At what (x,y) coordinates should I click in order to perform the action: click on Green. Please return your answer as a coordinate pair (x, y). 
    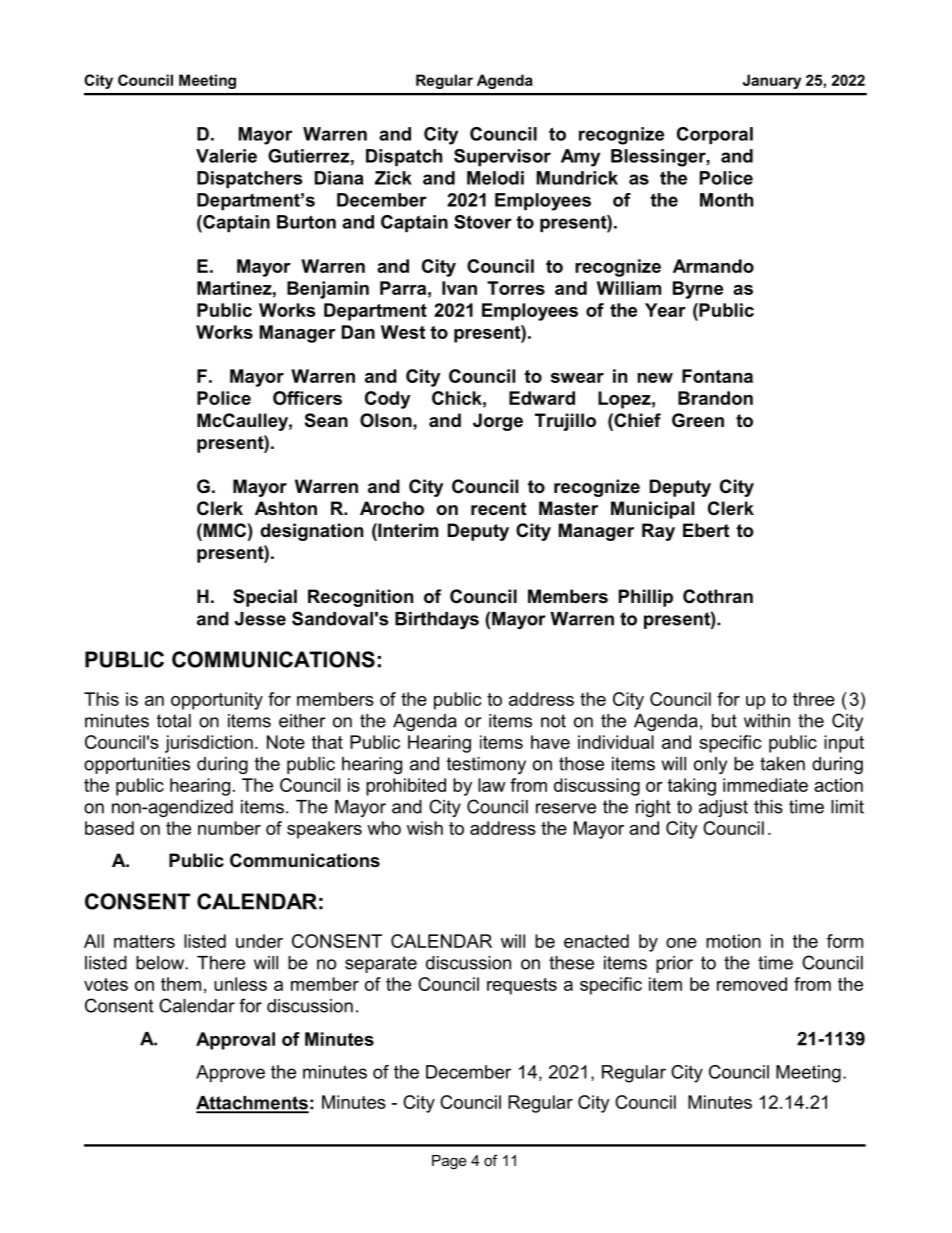
    Looking at the image, I should click on (698, 420).
